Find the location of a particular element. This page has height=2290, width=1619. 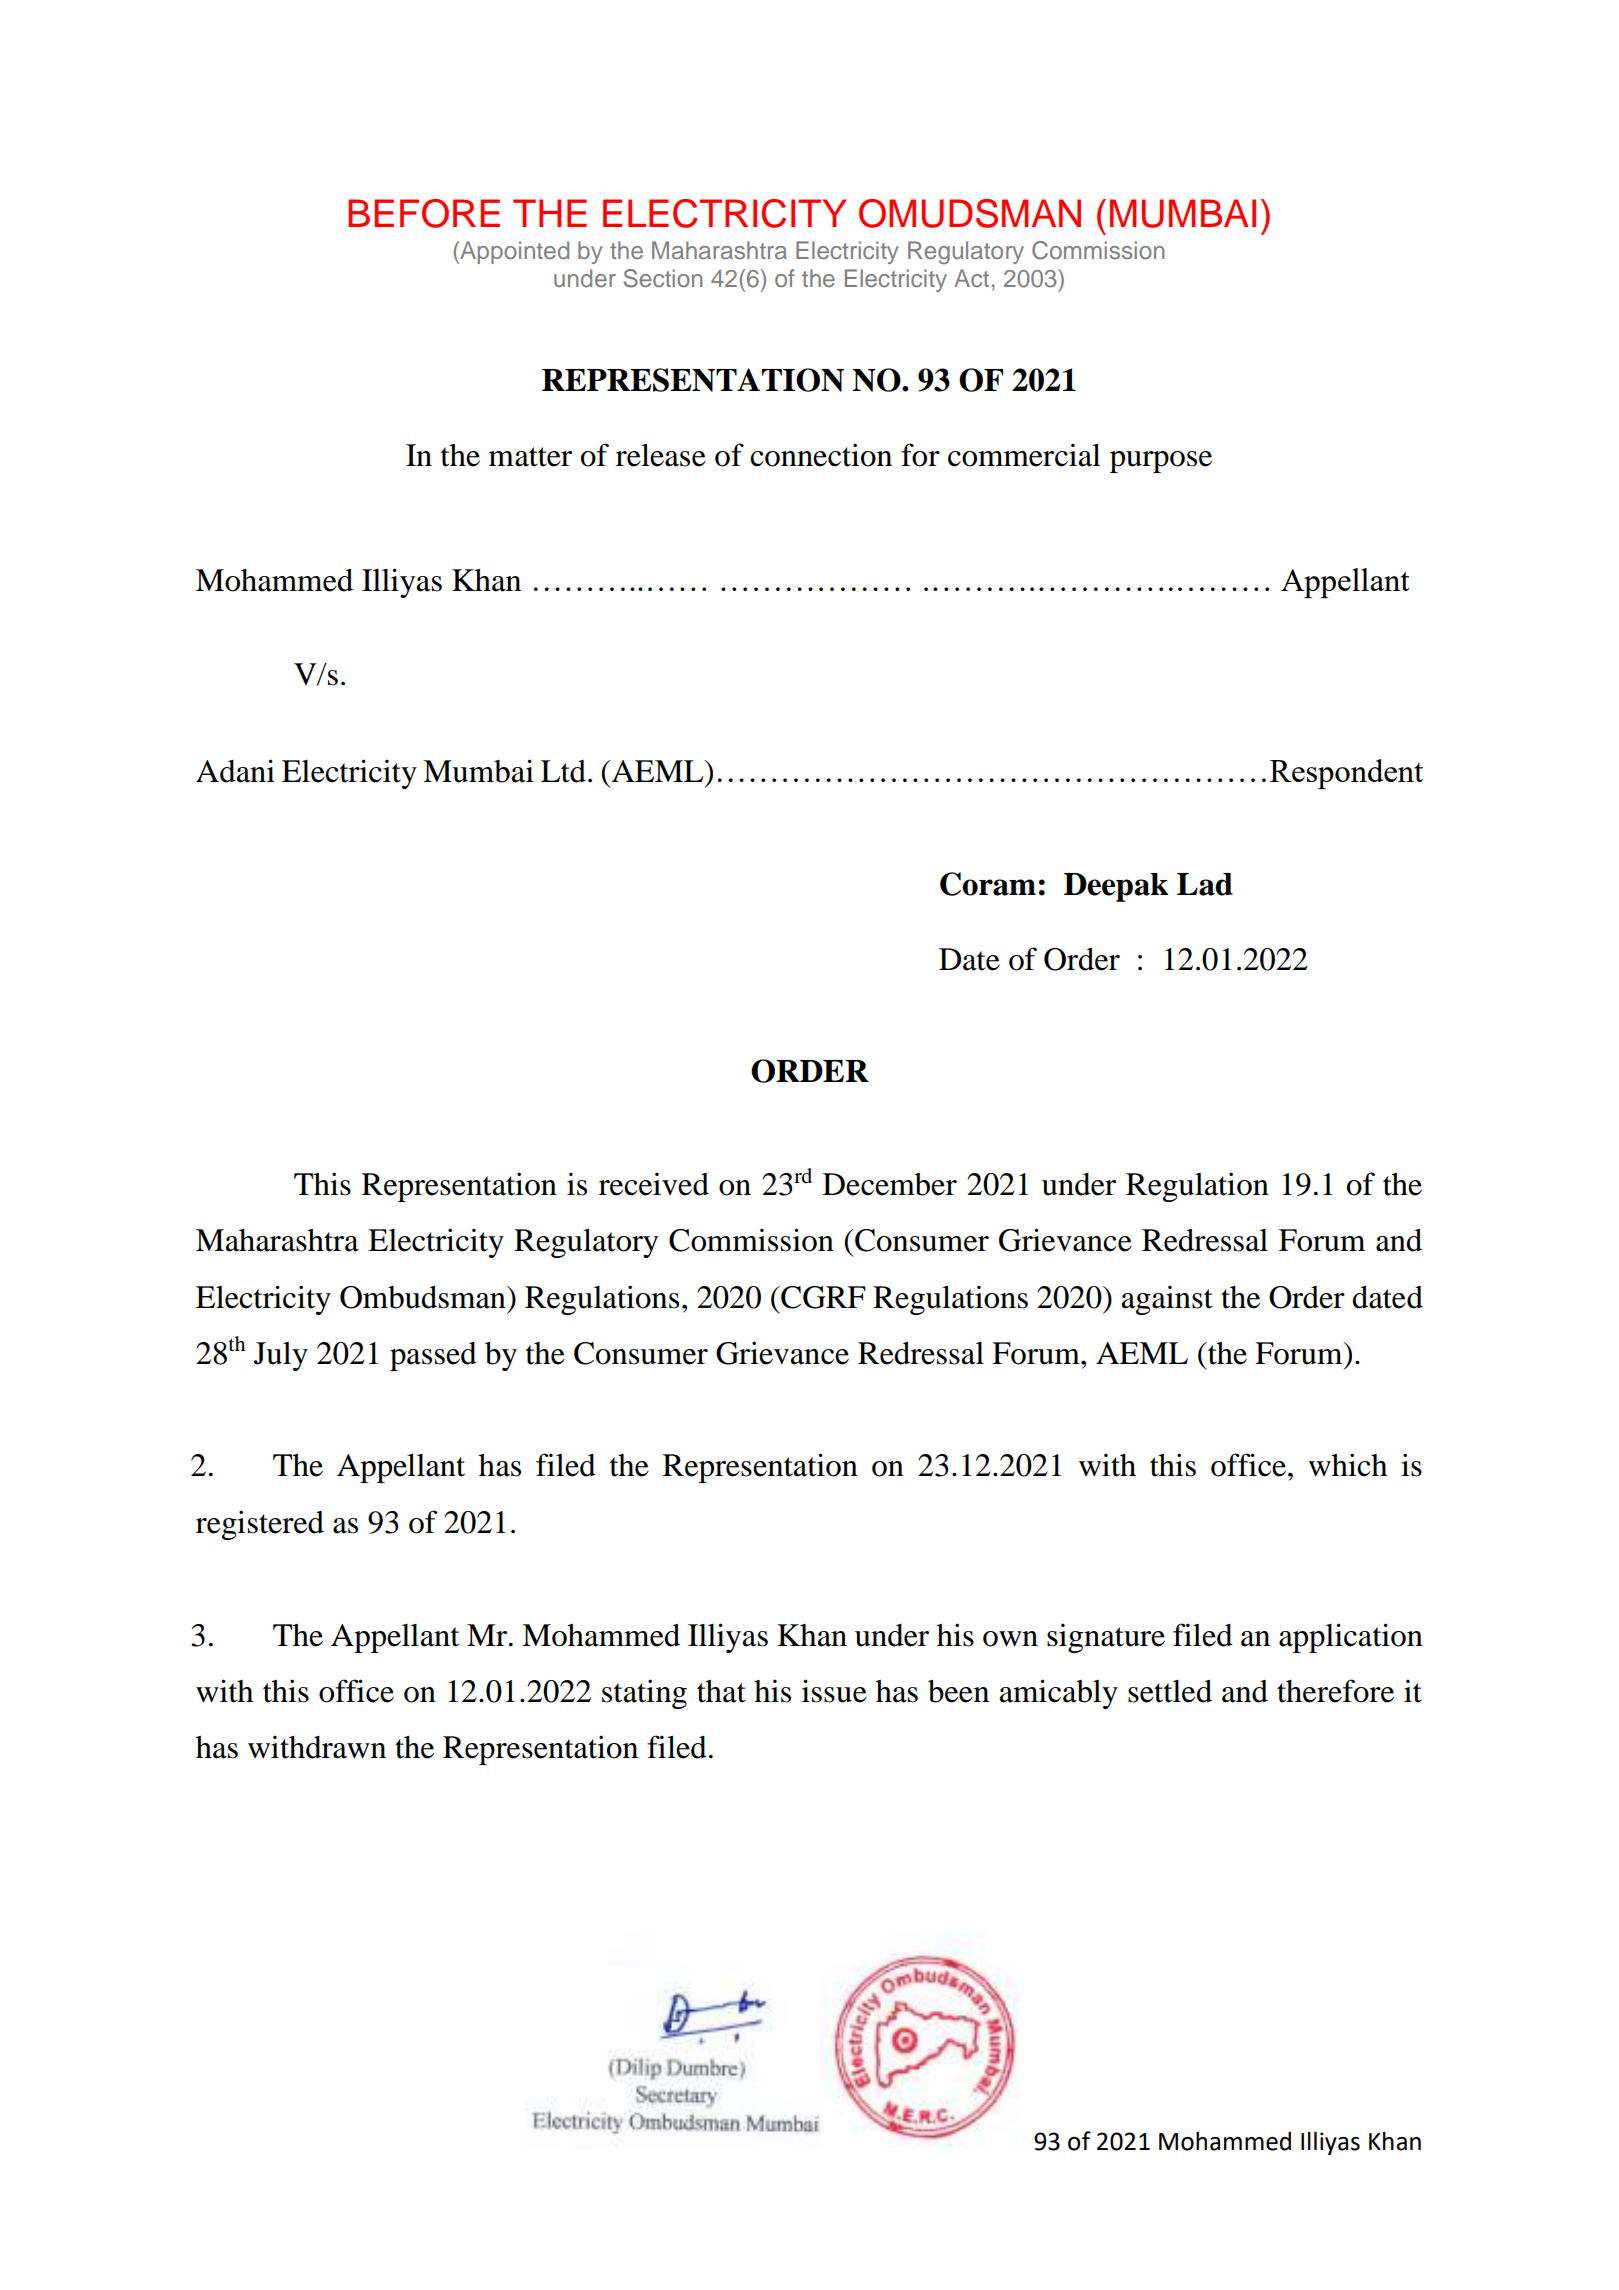

BEFORE is located at coordinates (424, 213).
